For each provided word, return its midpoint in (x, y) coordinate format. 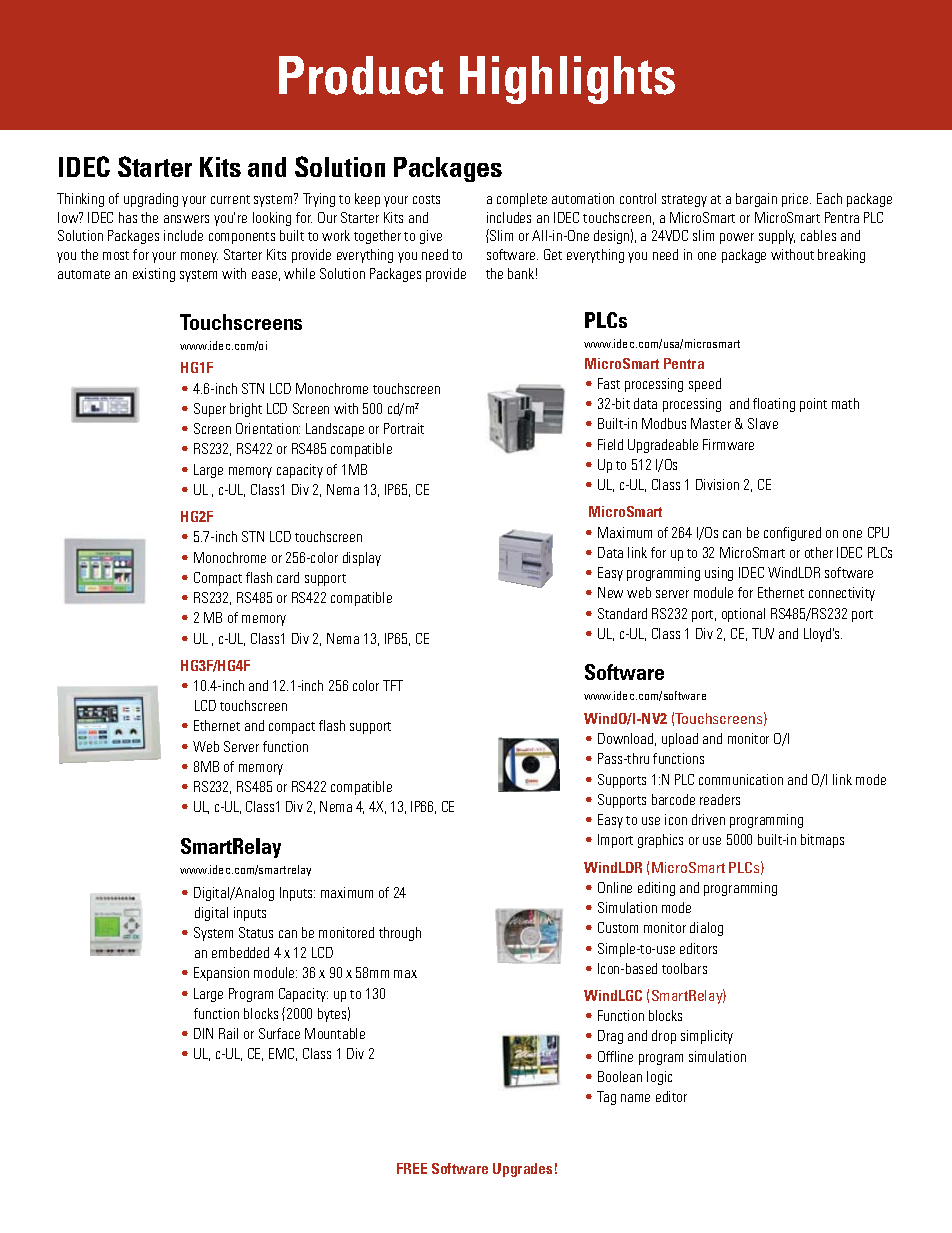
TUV (763, 633)
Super (210, 410)
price (796, 200)
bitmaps (822, 841)
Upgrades (522, 1170)
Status (256, 932)
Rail (228, 1033)
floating (774, 405)
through (400, 934)
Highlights (567, 80)
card (288, 577)
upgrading (151, 200)
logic (659, 1078)
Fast (609, 383)
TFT (393, 685)
